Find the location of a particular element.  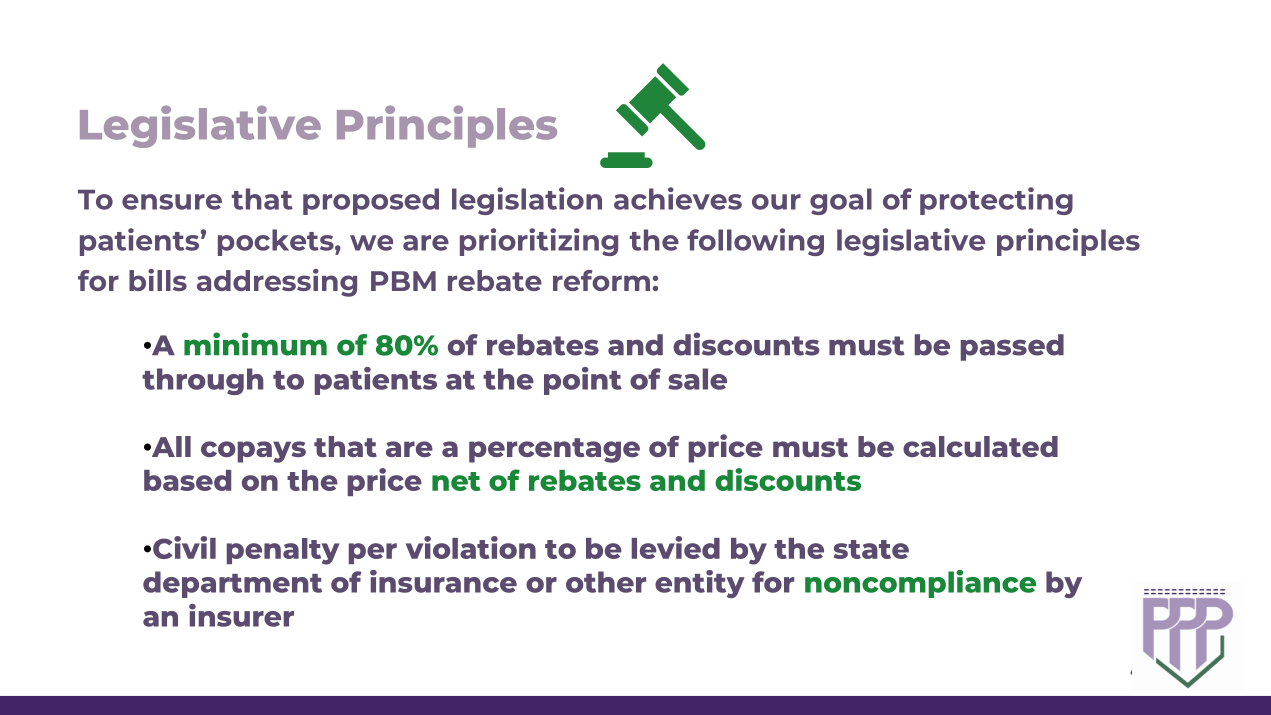

insurer is located at coordinates (241, 615).
